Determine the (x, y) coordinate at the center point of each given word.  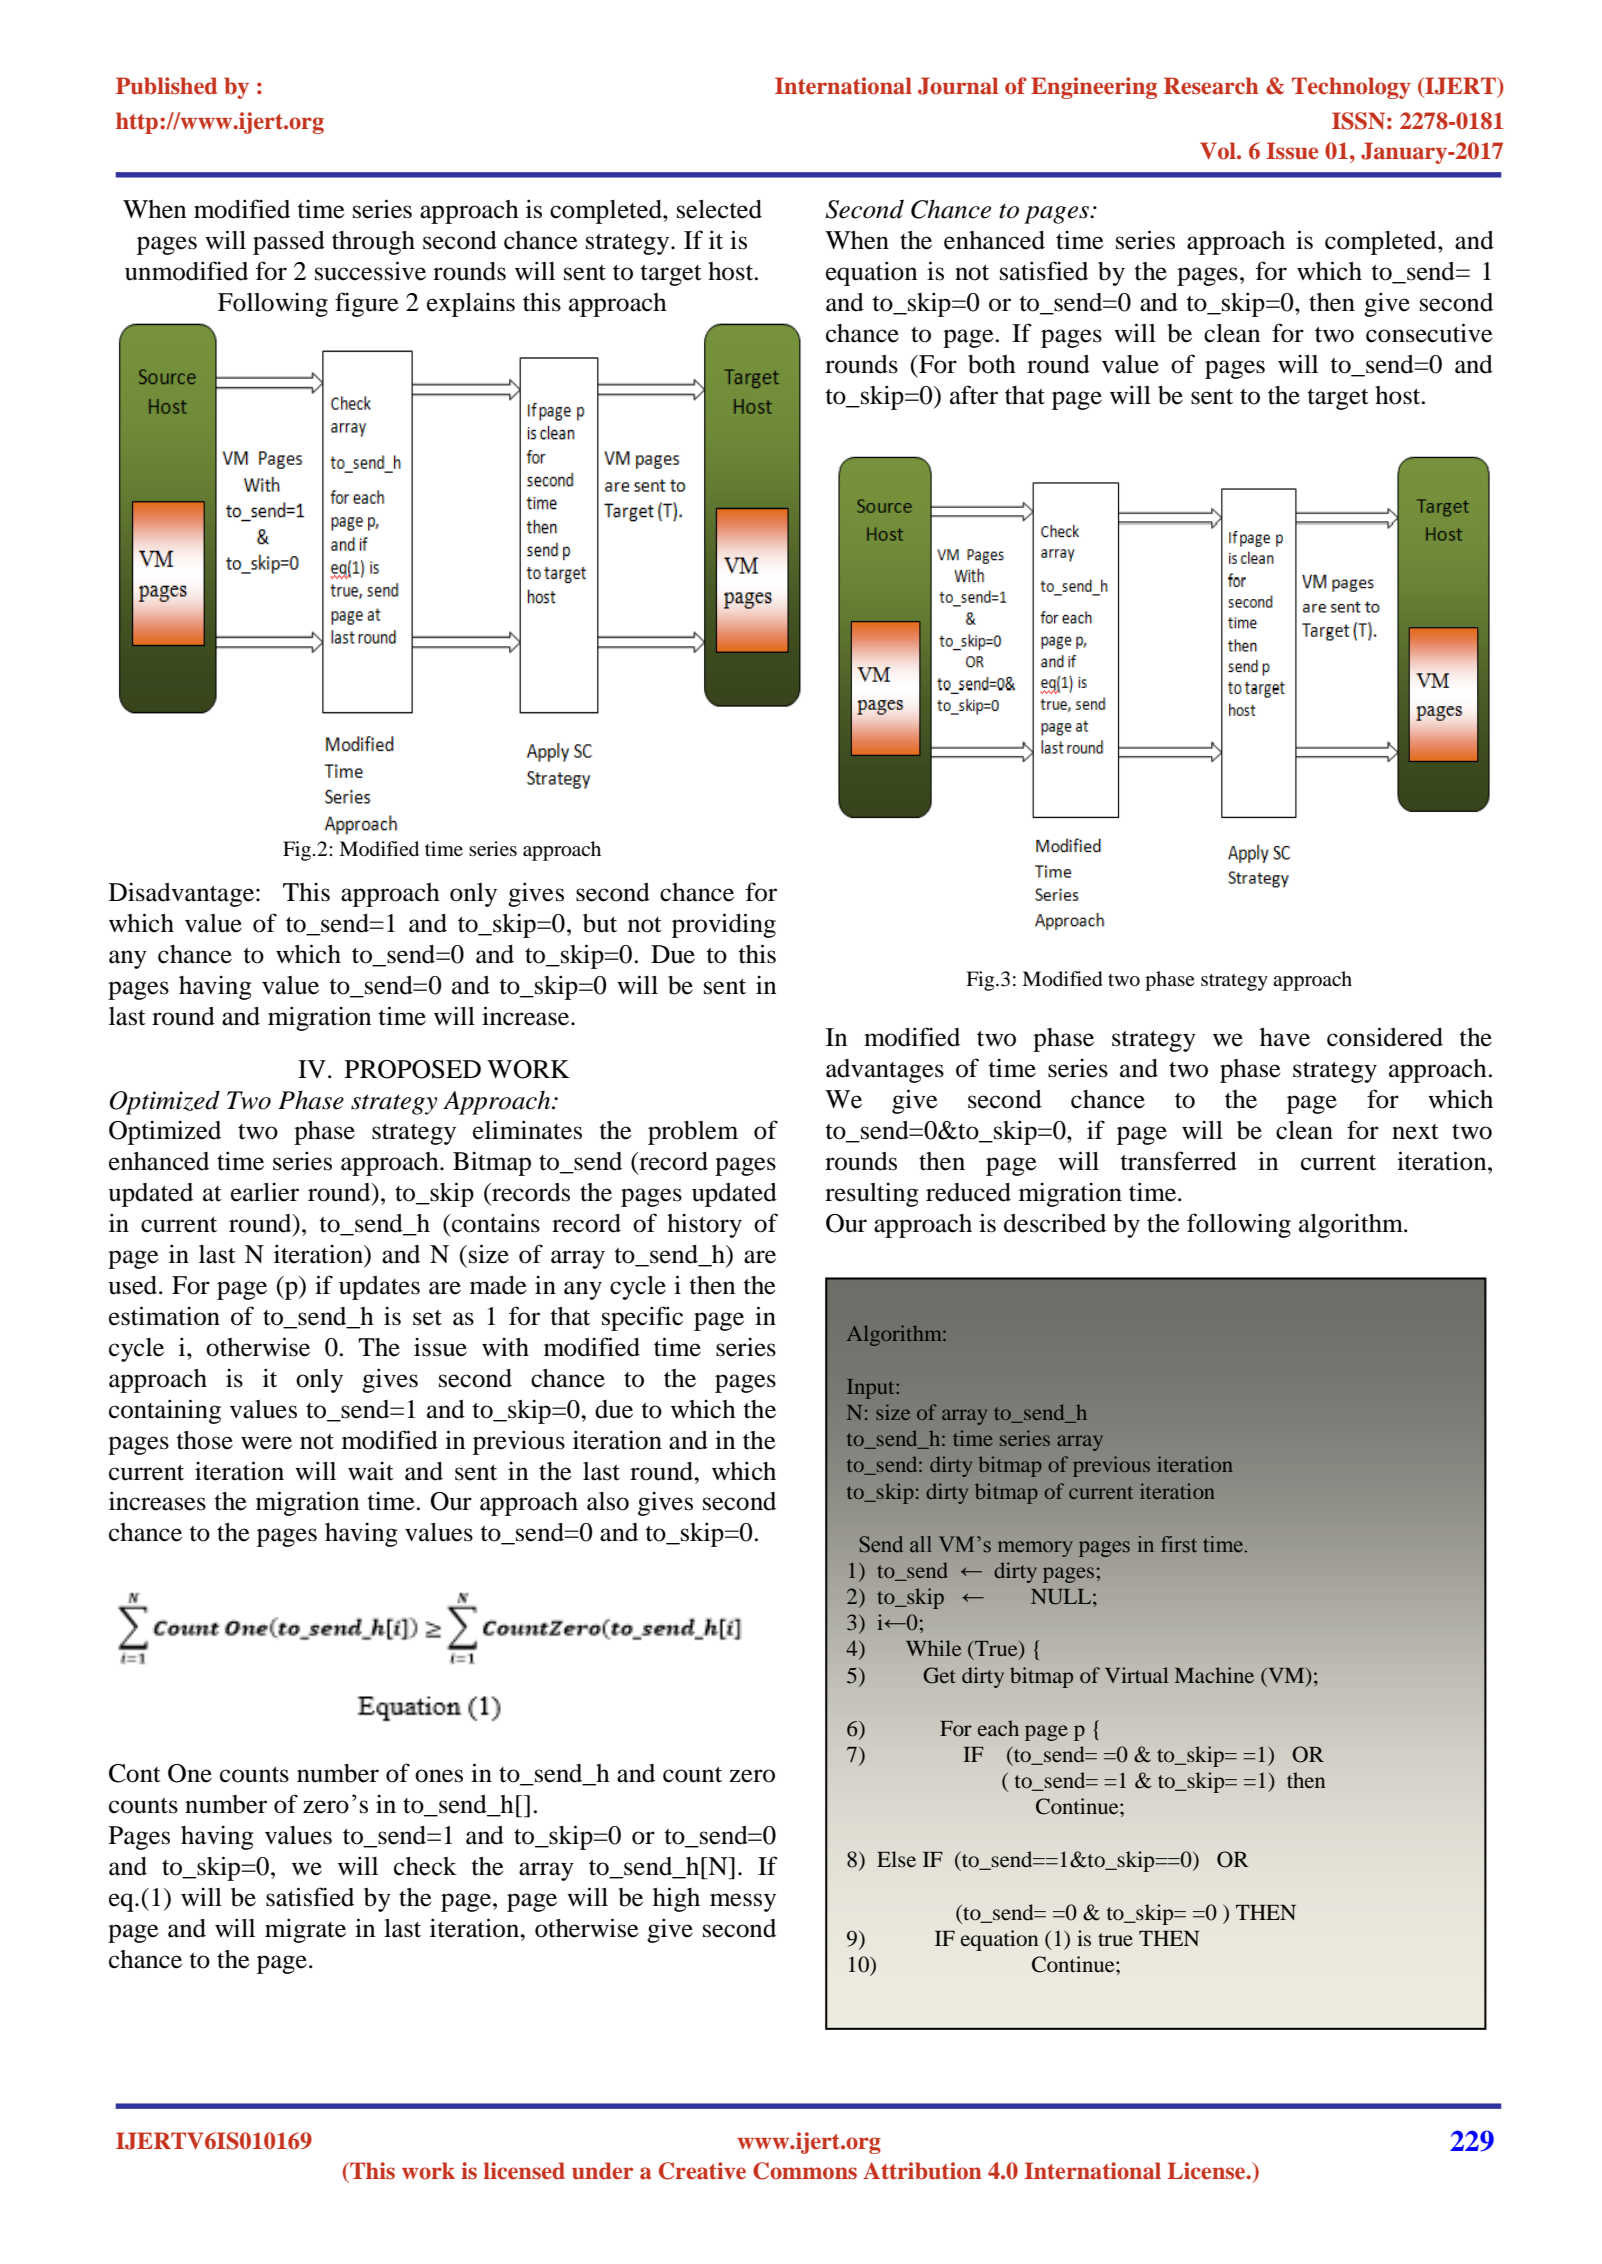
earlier (265, 1192)
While (933, 1648)
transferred (1179, 1161)
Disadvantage (183, 894)
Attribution (922, 2171)
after (974, 395)
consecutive (1429, 333)
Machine (1214, 1675)
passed (289, 243)
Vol (1219, 151)
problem (693, 1133)
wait (371, 1471)
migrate (305, 1930)
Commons (805, 2171)
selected (719, 209)
